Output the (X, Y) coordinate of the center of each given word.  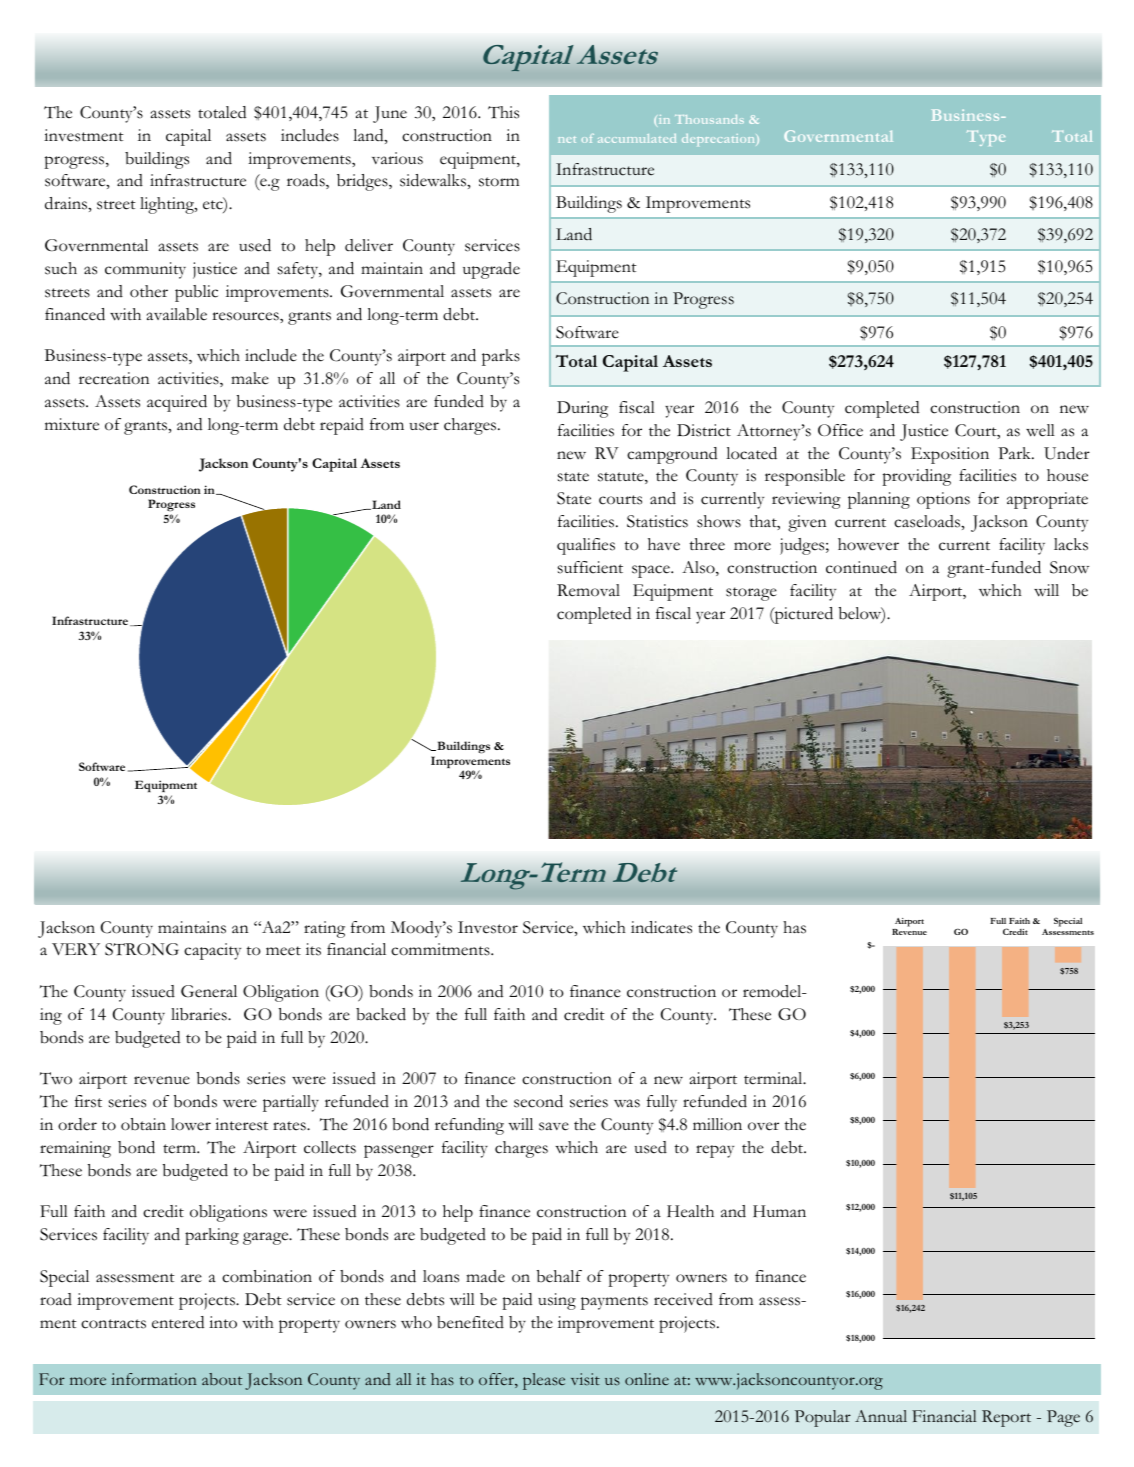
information (154, 1379)
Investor (488, 927)
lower (191, 1124)
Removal (588, 590)
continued (861, 567)
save (554, 1126)
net (567, 139)
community (145, 270)
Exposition (950, 455)
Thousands (709, 119)
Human (779, 1211)
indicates (661, 927)
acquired (177, 403)
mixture (72, 424)
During (582, 409)
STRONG (142, 949)
